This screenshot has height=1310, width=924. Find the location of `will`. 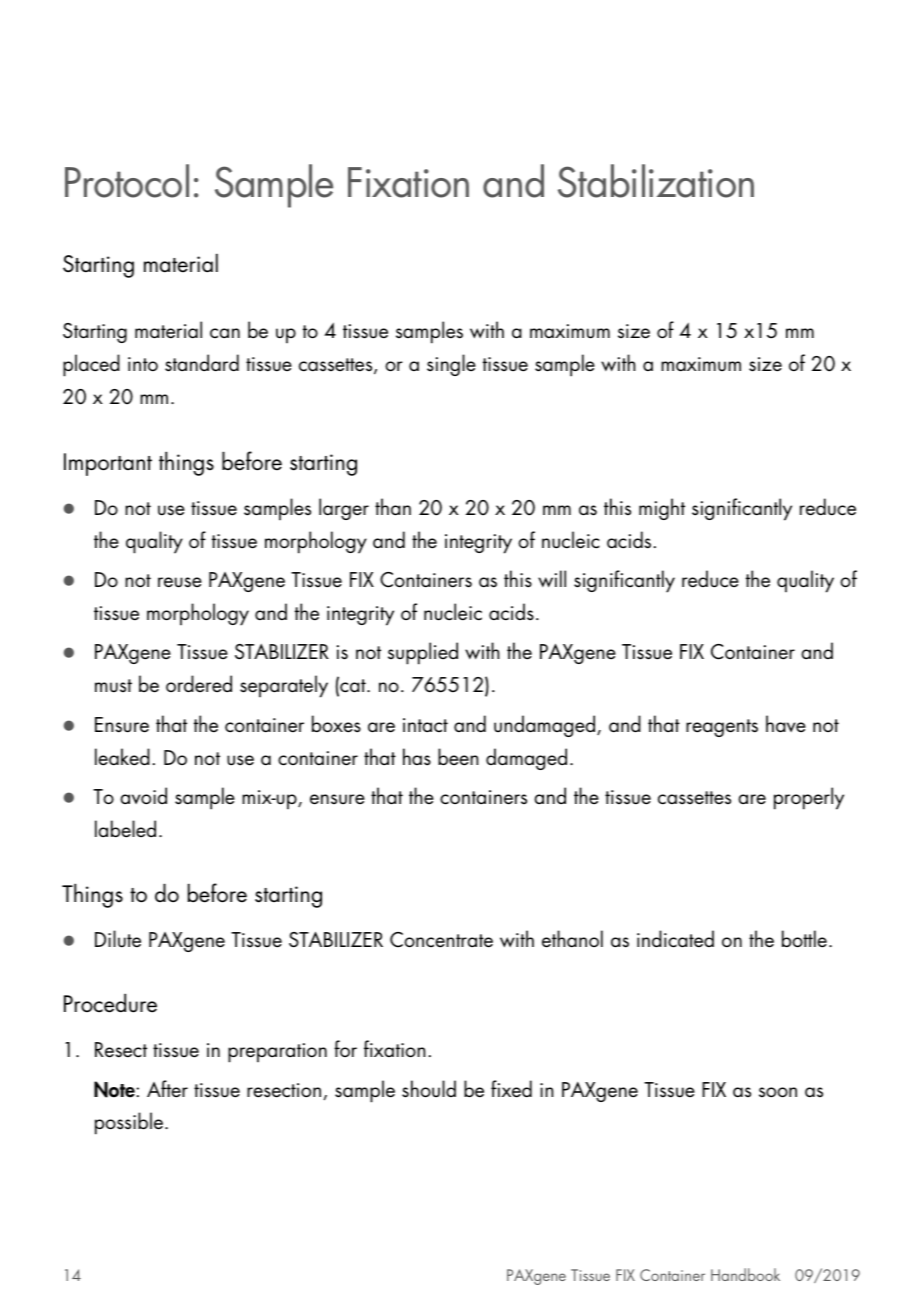

will is located at coordinates (552, 578).
